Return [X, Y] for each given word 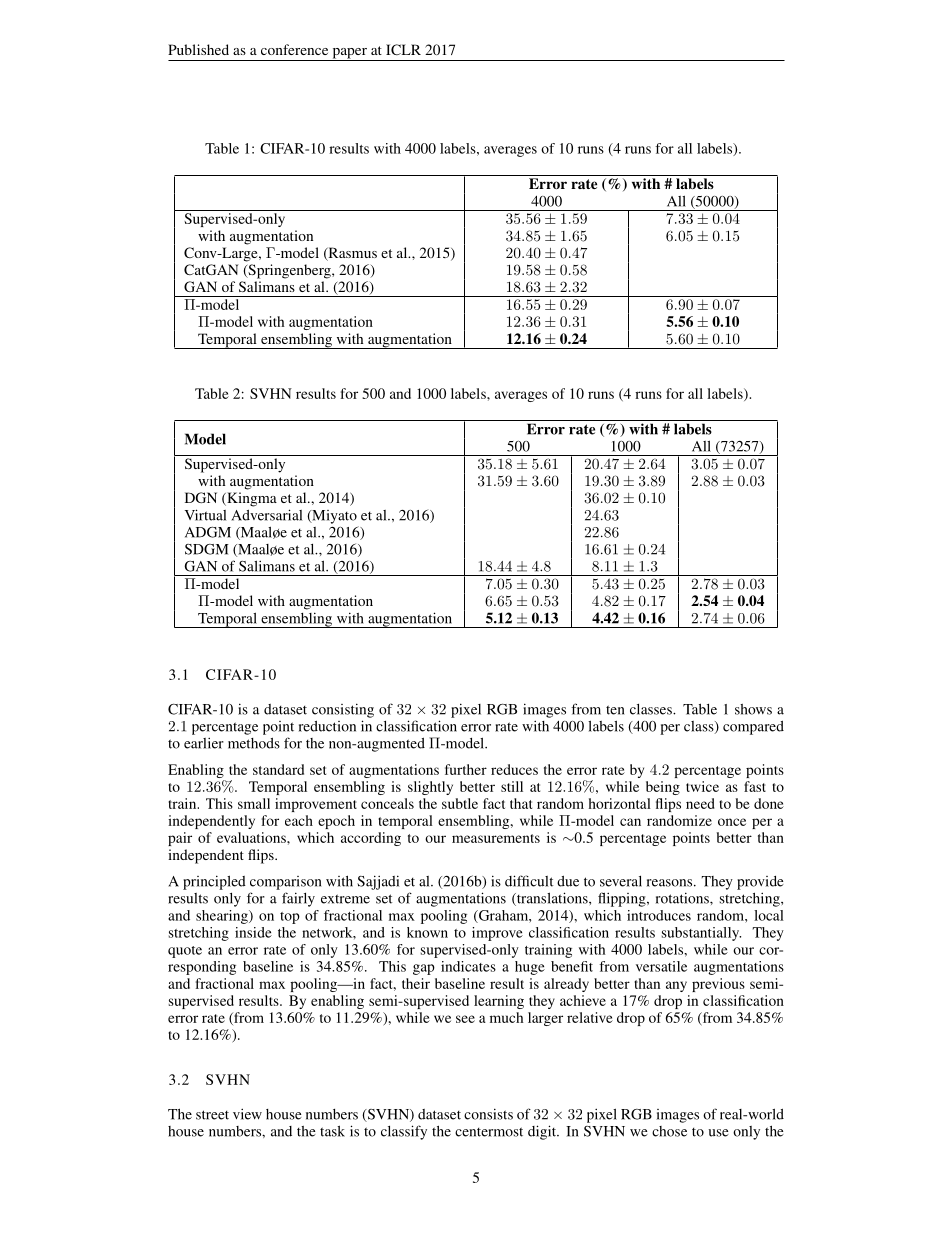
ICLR [403, 49]
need [700, 803]
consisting [343, 710]
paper [349, 54]
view [247, 1114]
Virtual [205, 515]
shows [753, 709]
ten [615, 710]
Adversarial [267, 515]
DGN [201, 497]
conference [294, 49]
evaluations [252, 837]
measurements [496, 838]
